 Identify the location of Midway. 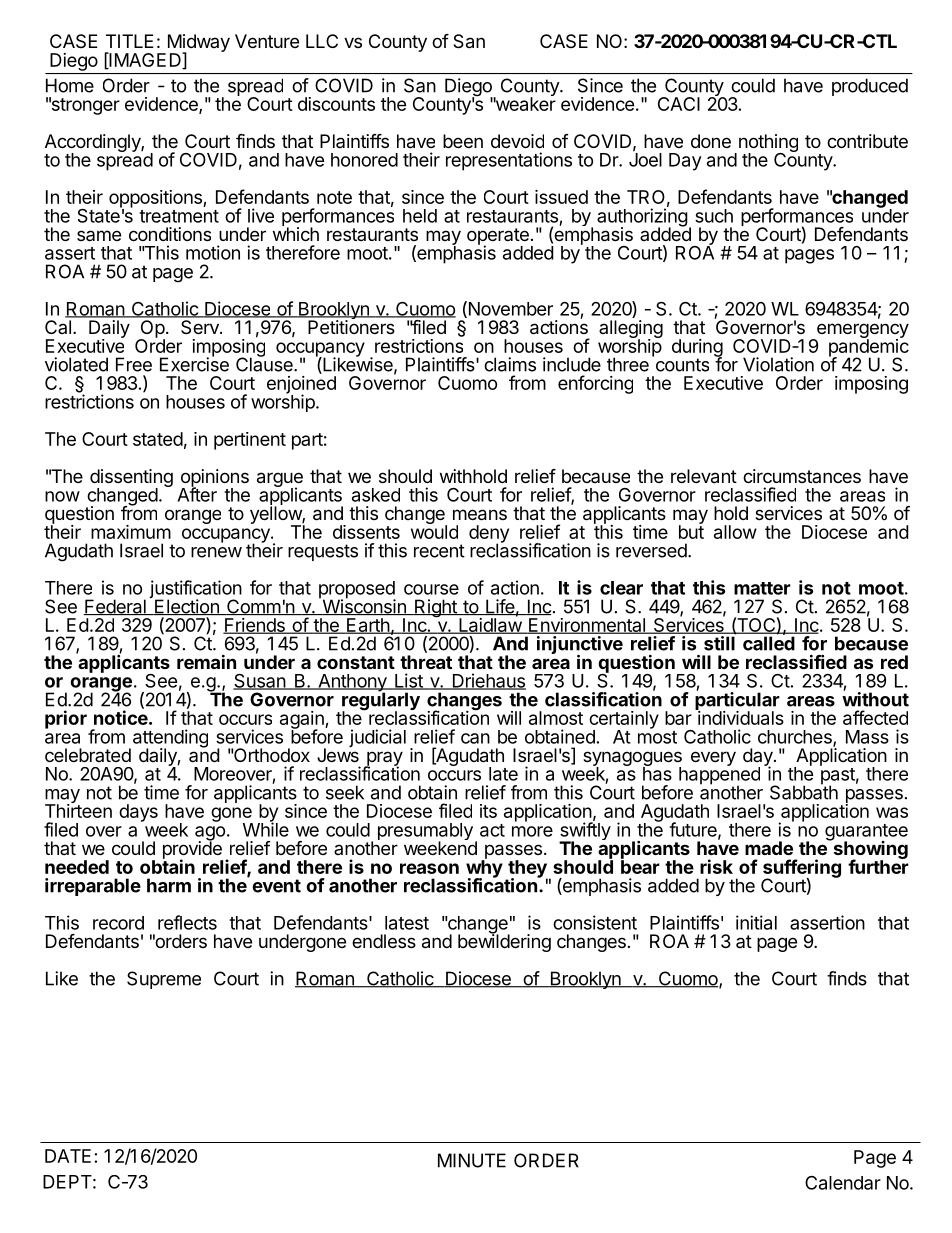
(197, 44).
